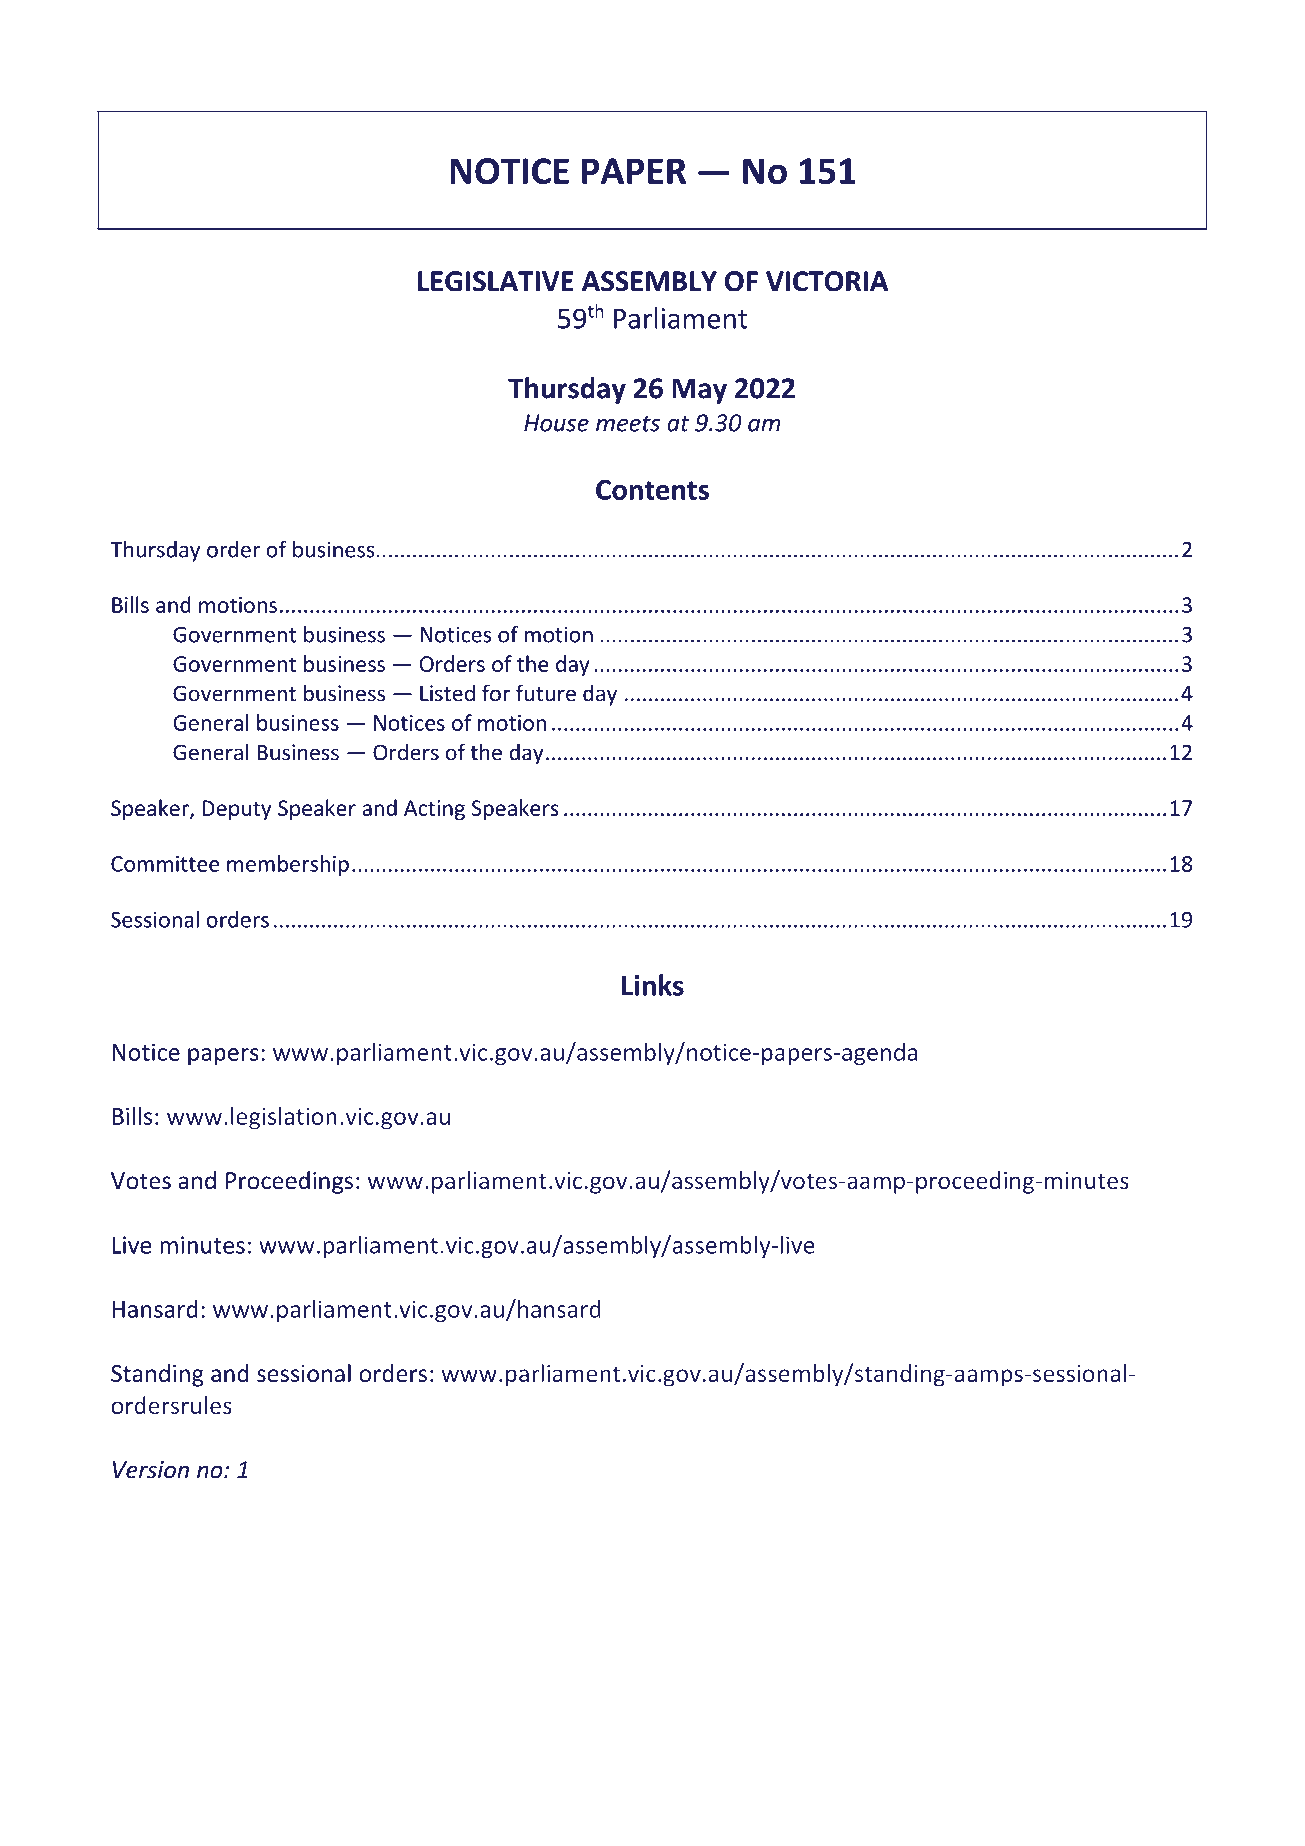 The image size is (1305, 1846). I want to click on Listed, so click(447, 693).
